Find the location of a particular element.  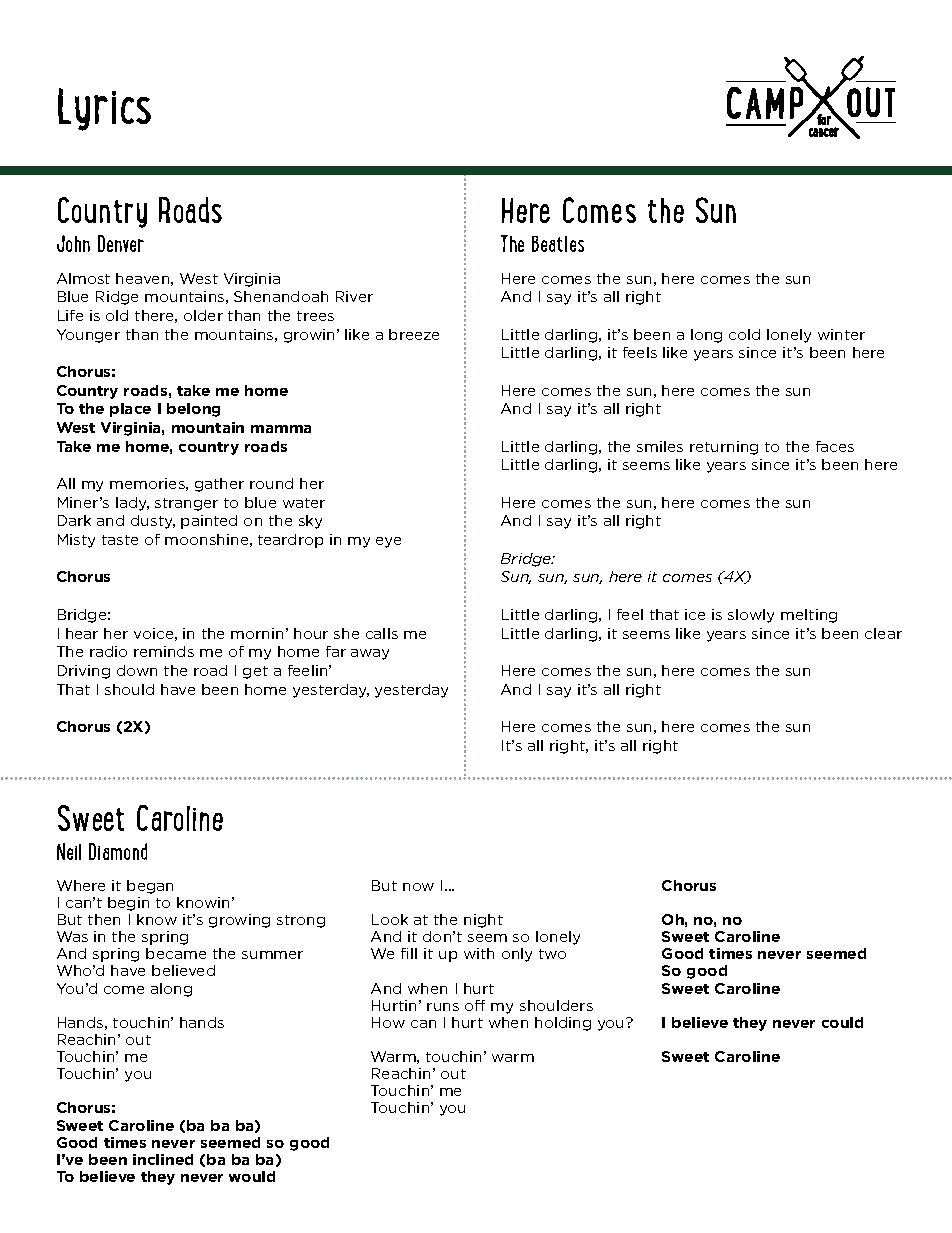

Beatles is located at coordinates (558, 244).
